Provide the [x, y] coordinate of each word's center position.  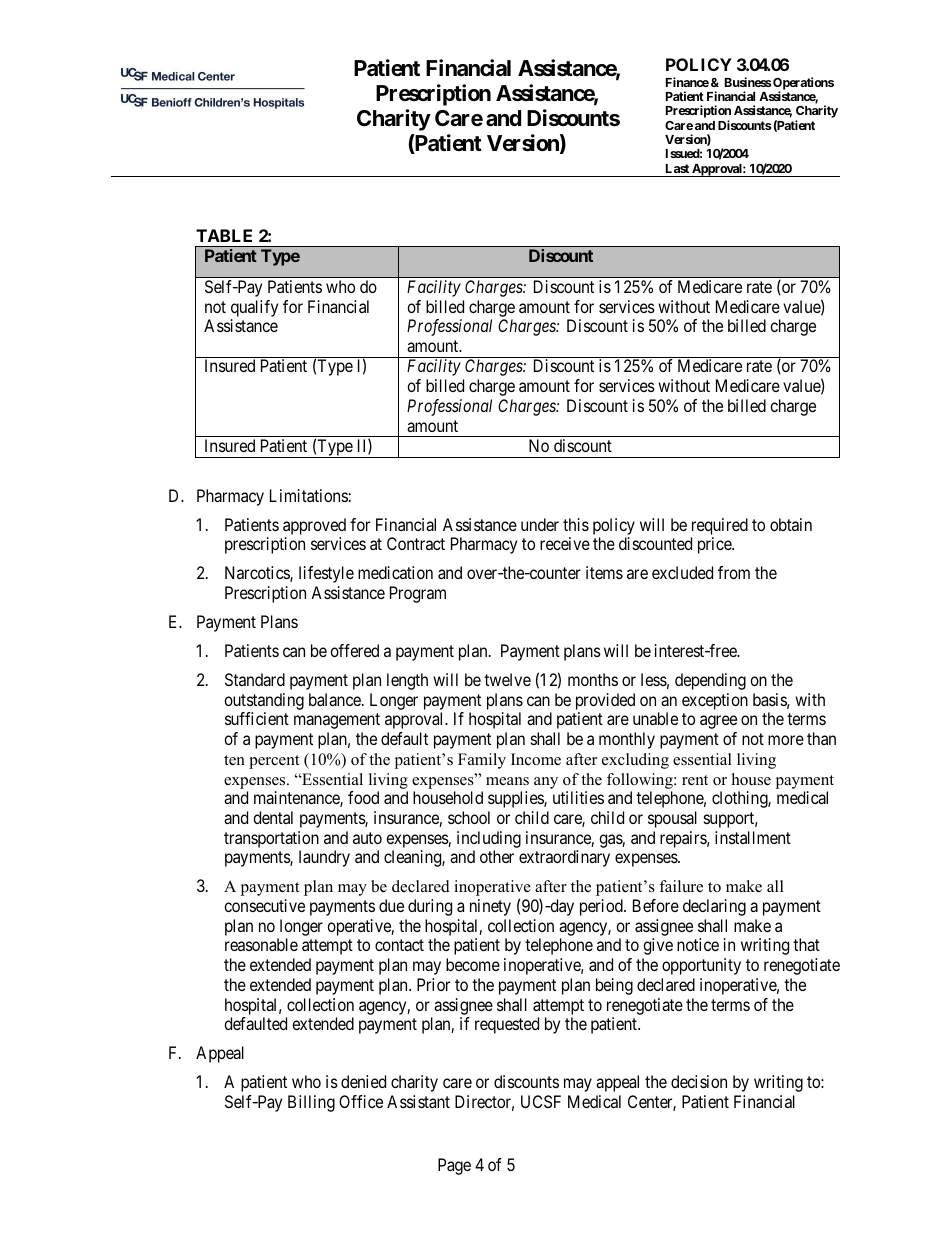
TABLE [224, 235]
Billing [311, 1103]
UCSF [541, 1101]
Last [677, 168]
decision [699, 1081]
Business [748, 82]
